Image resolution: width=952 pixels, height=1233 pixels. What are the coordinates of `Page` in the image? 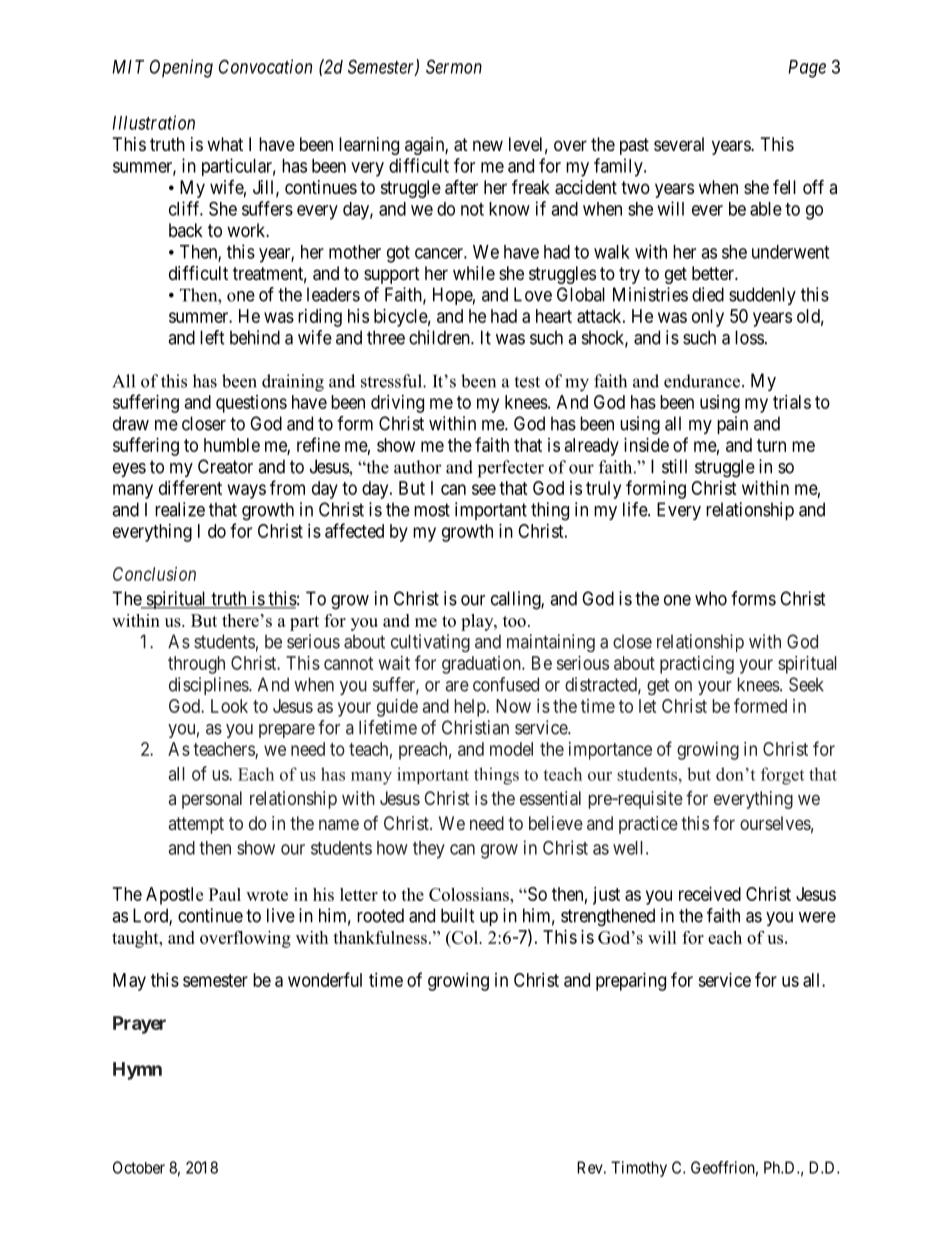 It's located at (807, 69).
